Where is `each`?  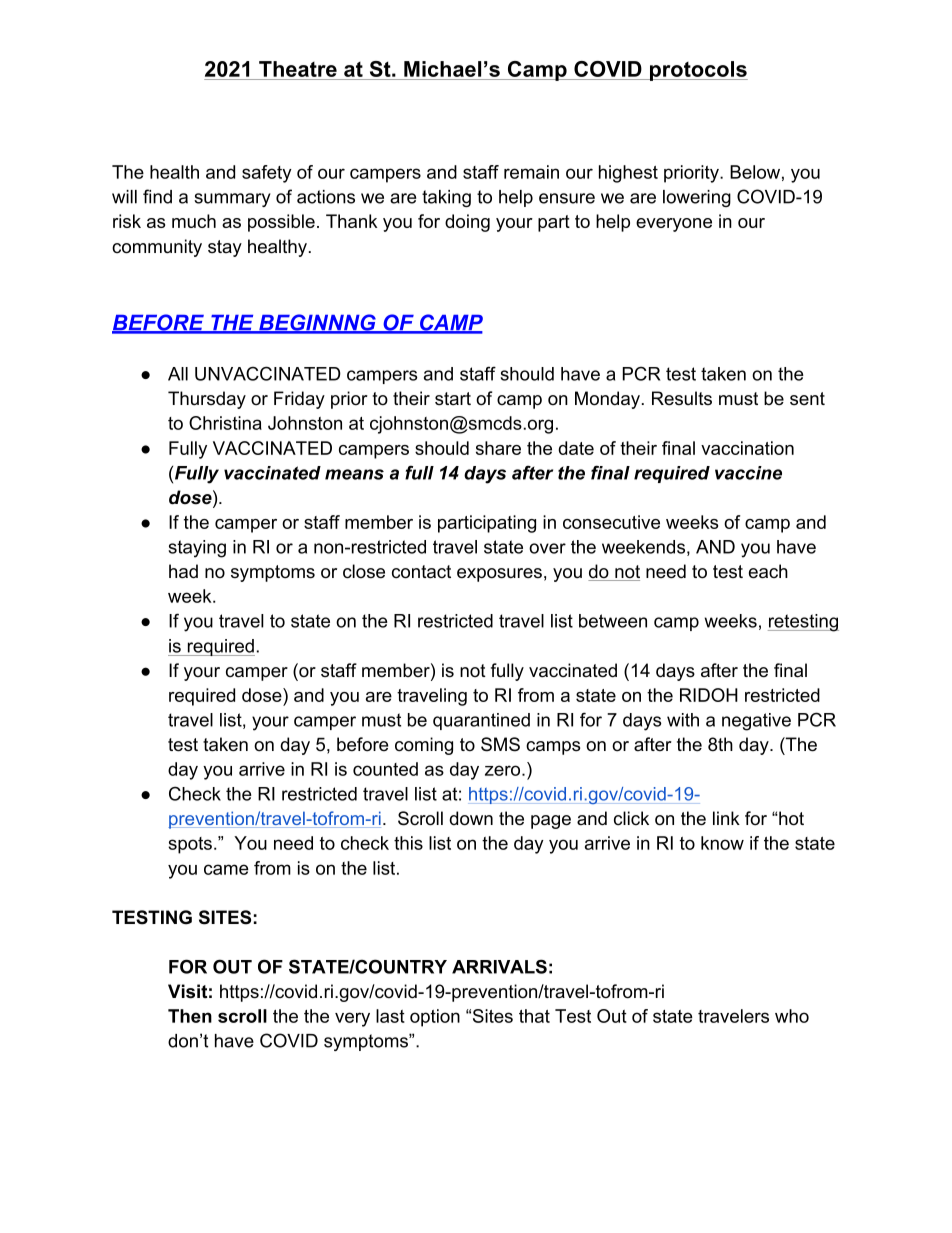 each is located at coordinates (768, 571).
